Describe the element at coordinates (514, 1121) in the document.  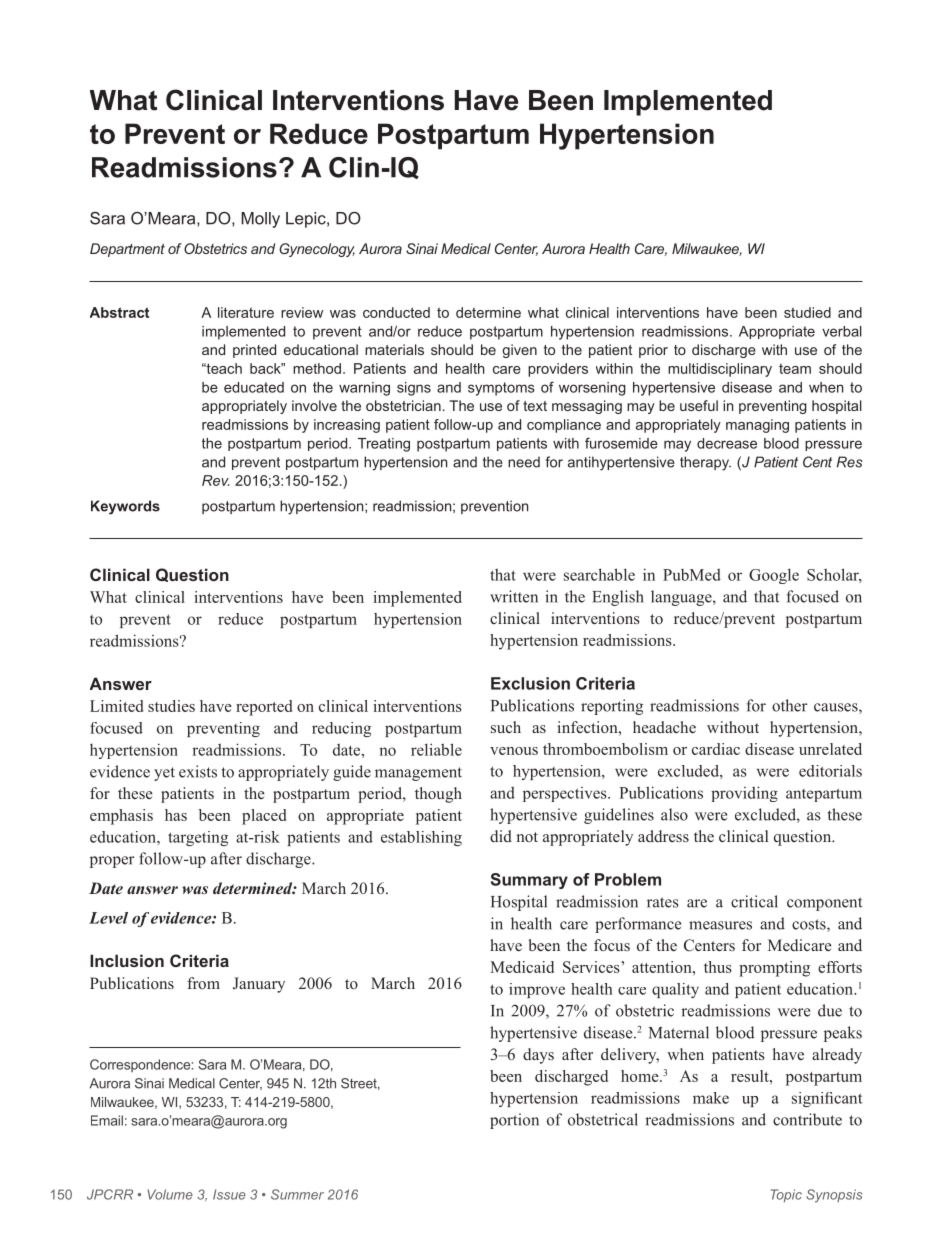
I see `portion` at that location.
